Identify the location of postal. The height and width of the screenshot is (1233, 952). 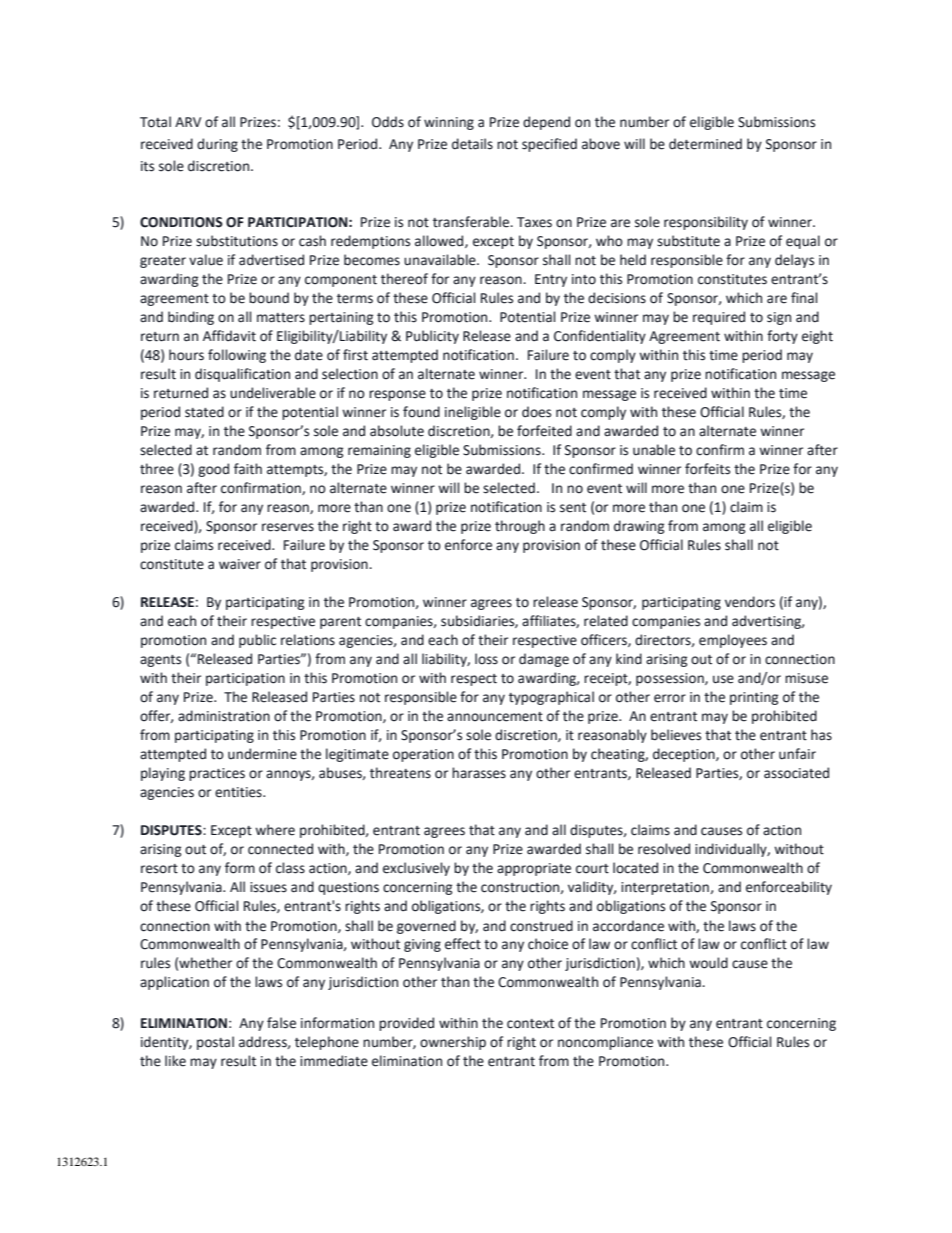
(215, 1043).
